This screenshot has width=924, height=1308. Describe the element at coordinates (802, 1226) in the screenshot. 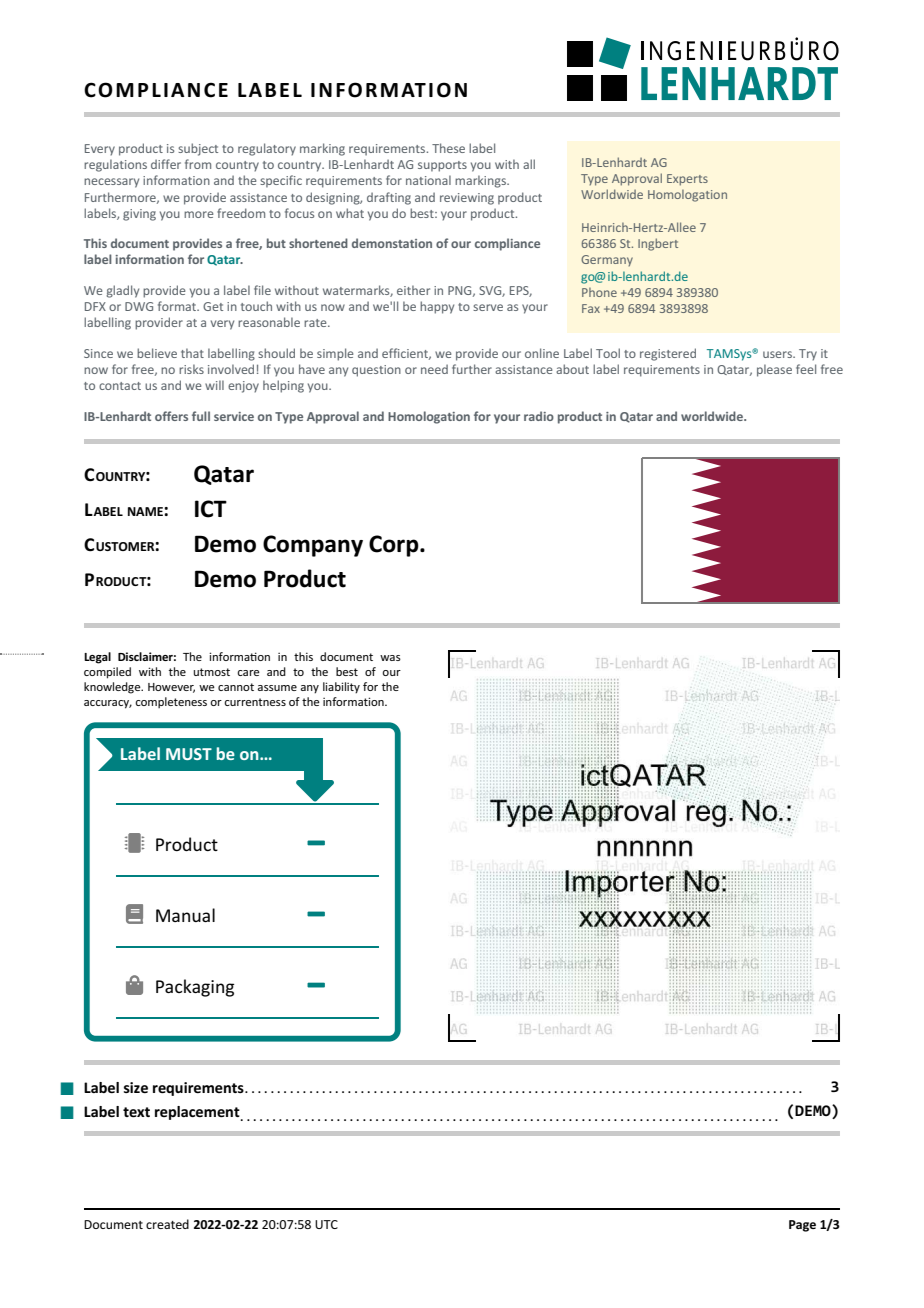

I see `Page` at that location.
